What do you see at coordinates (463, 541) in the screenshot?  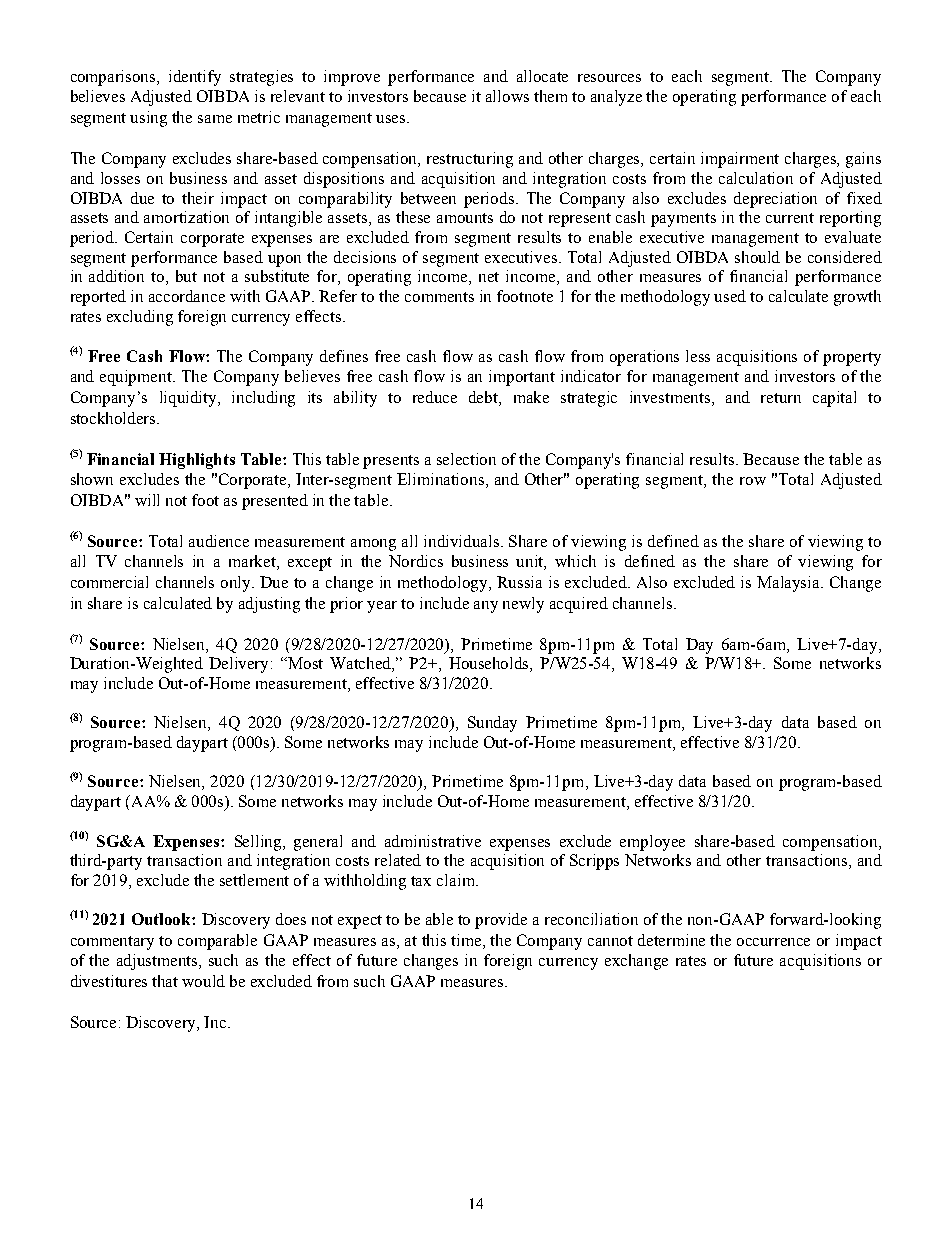 I see `individuals` at bounding box center [463, 541].
